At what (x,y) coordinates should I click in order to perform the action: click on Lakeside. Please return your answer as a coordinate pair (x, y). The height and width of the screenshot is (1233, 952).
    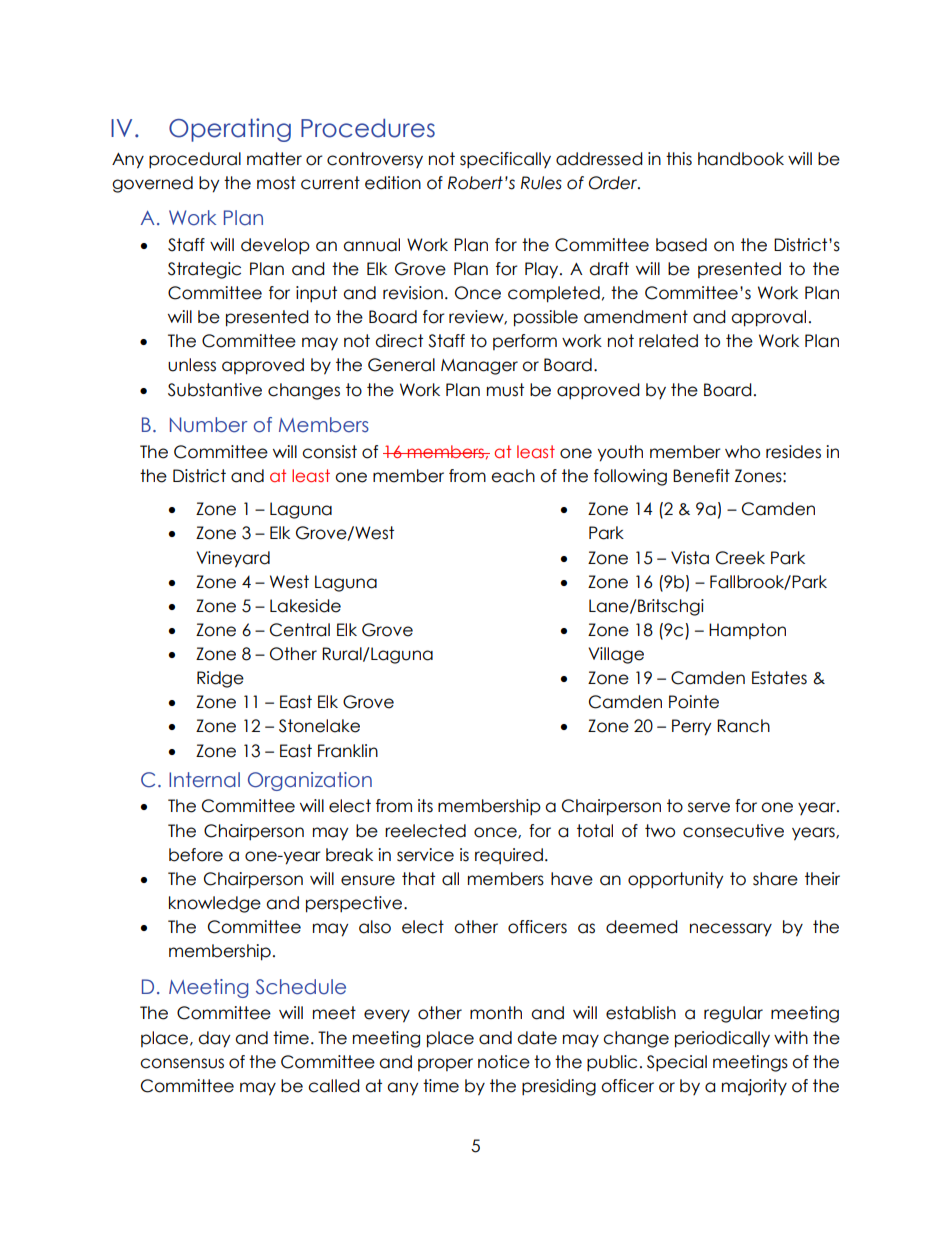
    Looking at the image, I should click on (305, 606).
